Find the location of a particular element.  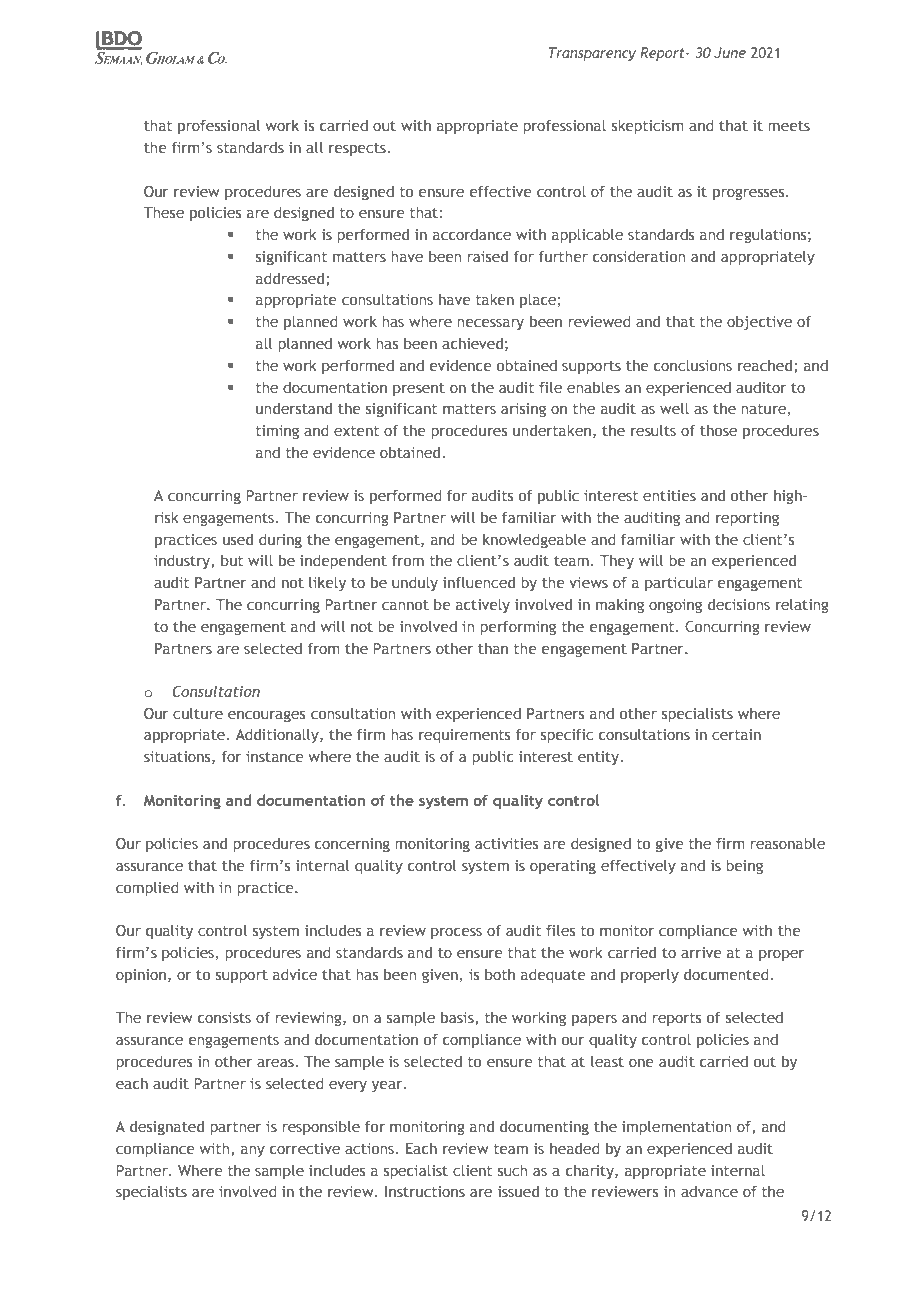

such is located at coordinates (512, 1170).
